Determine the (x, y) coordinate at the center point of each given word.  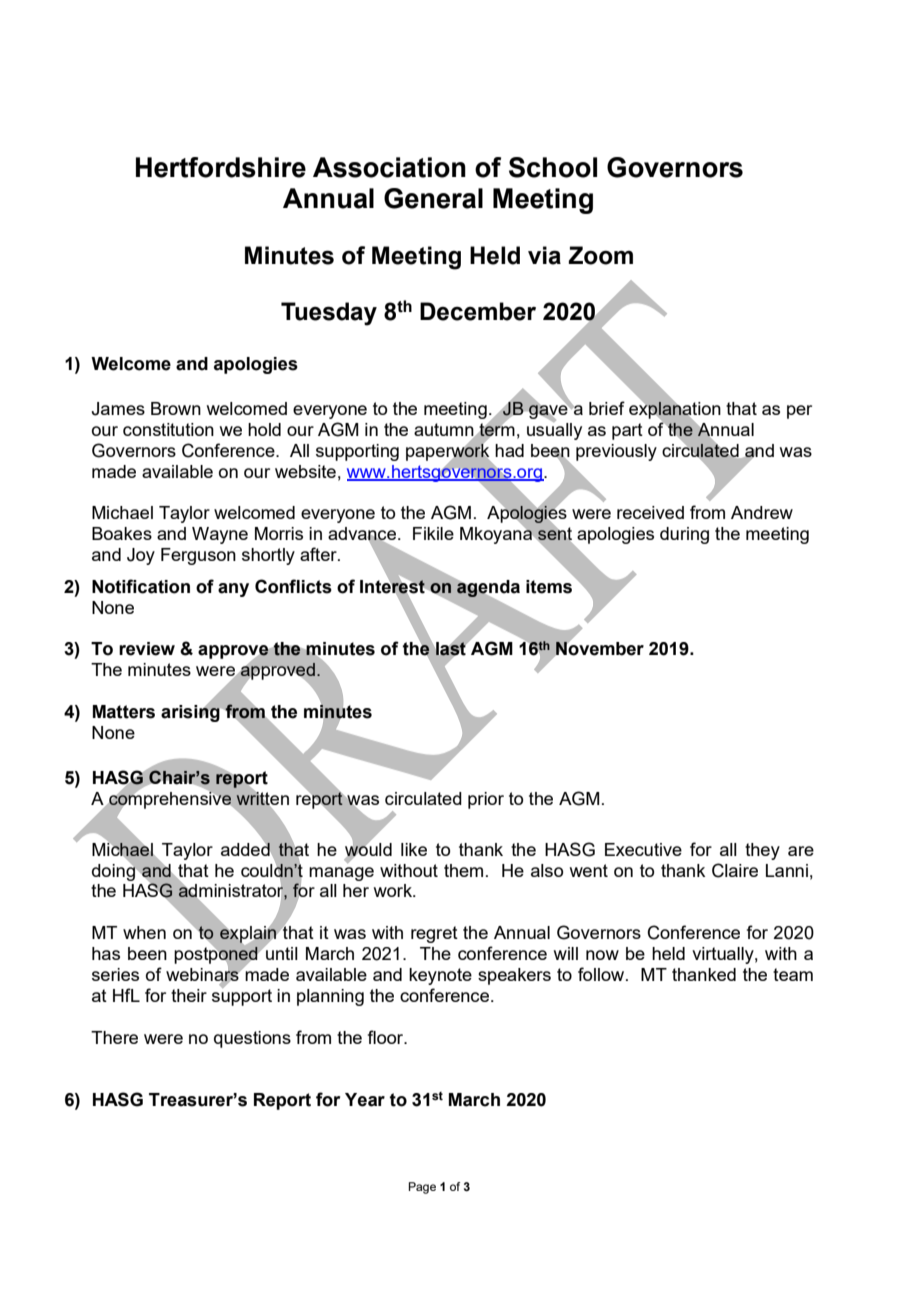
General (433, 198)
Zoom (600, 255)
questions (252, 1039)
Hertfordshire (221, 167)
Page (422, 1188)
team (793, 974)
